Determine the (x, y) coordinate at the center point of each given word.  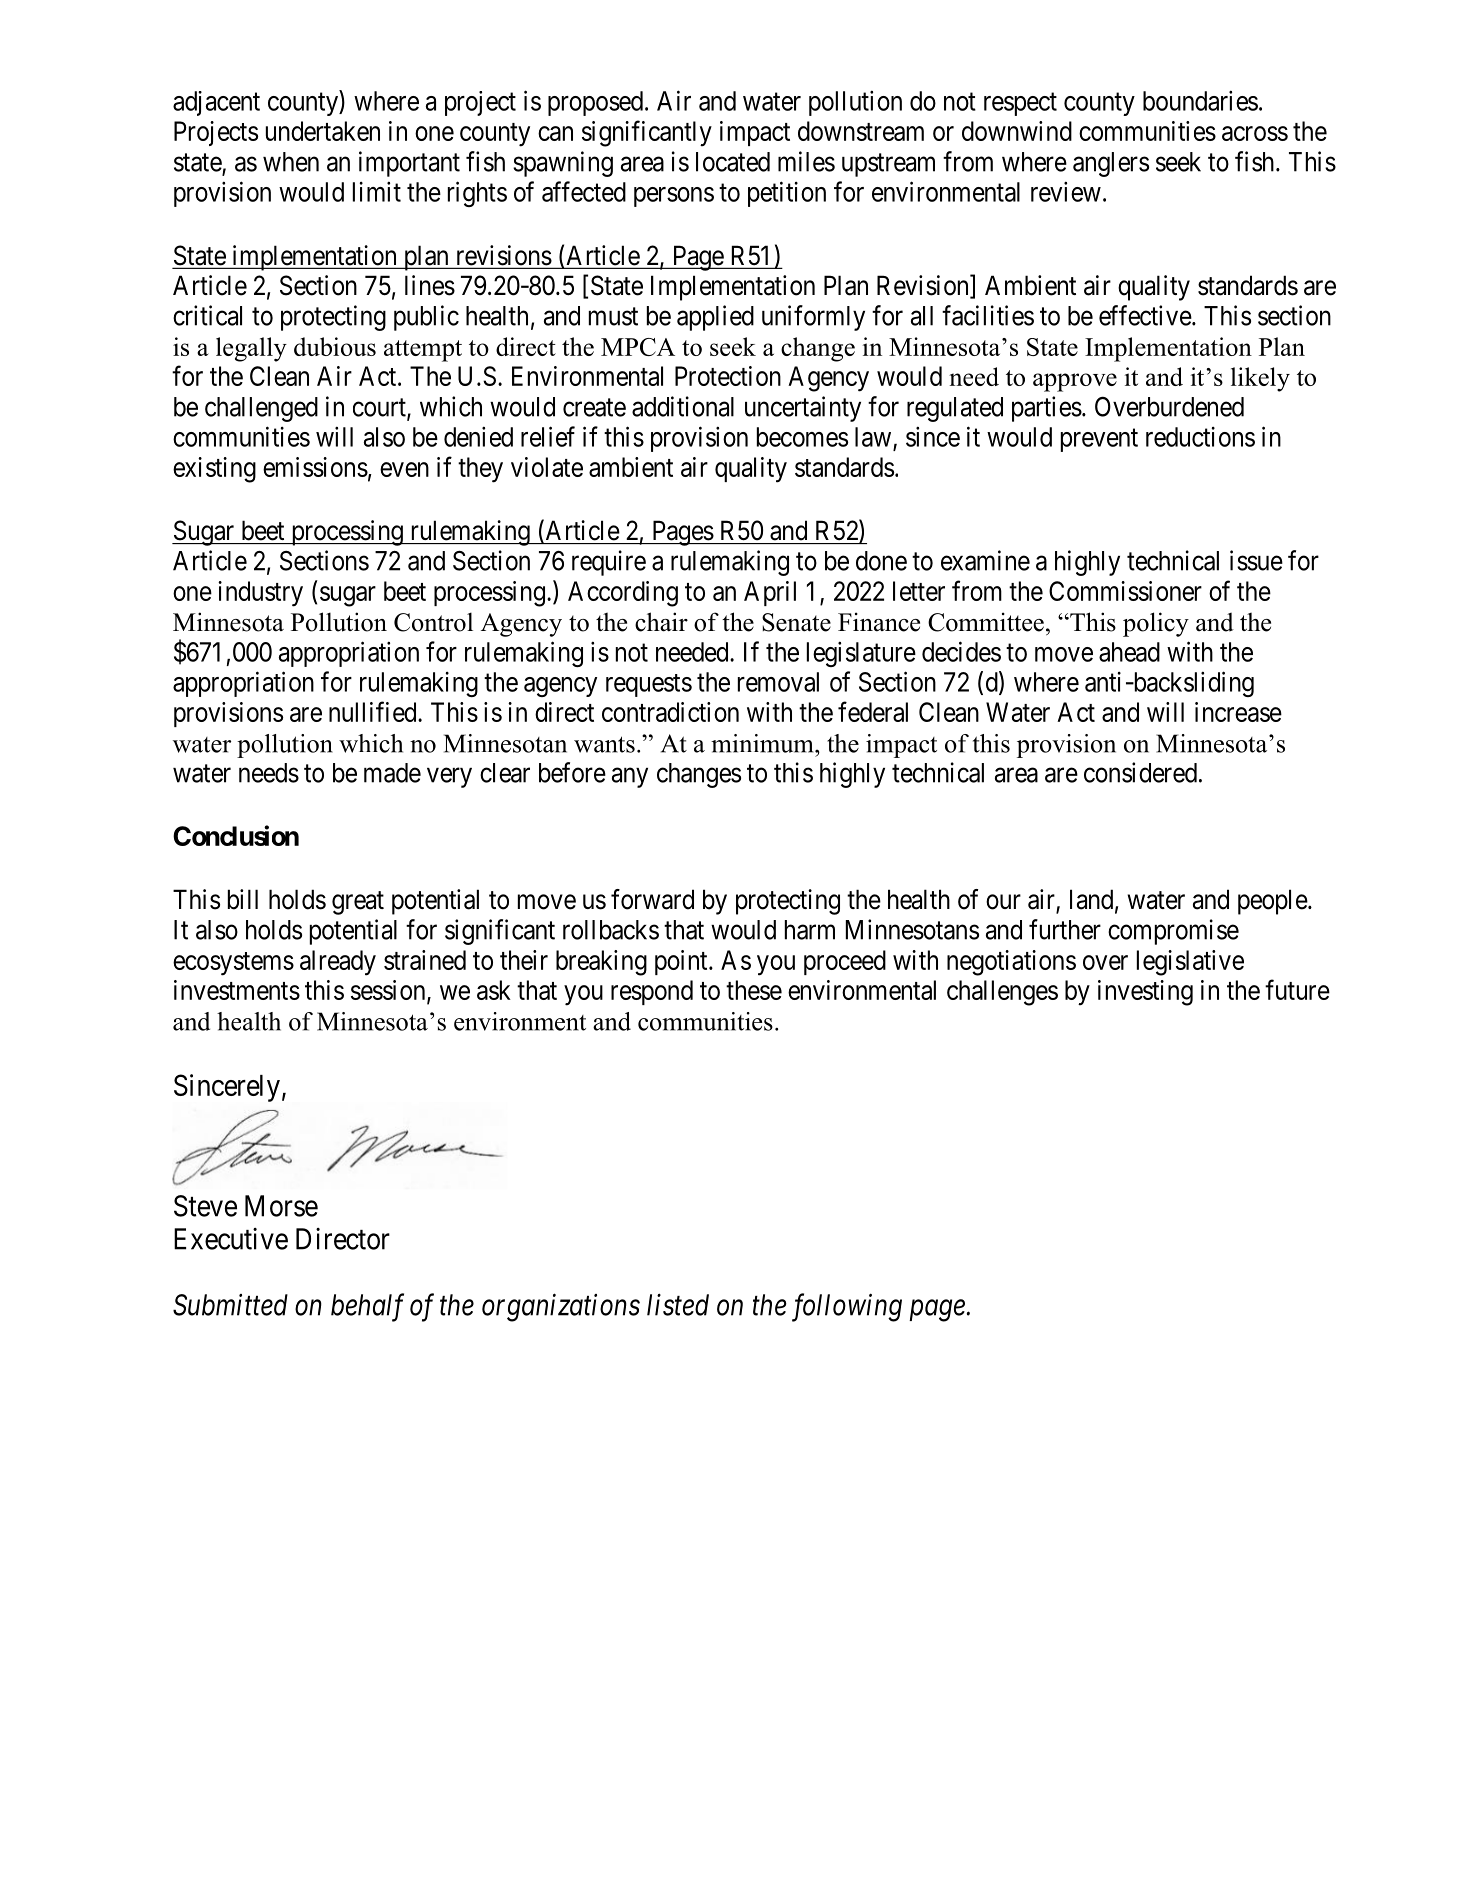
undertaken (323, 131)
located (733, 162)
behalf (367, 1307)
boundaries (1200, 101)
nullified (374, 711)
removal (778, 682)
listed (678, 1304)
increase (1238, 712)
